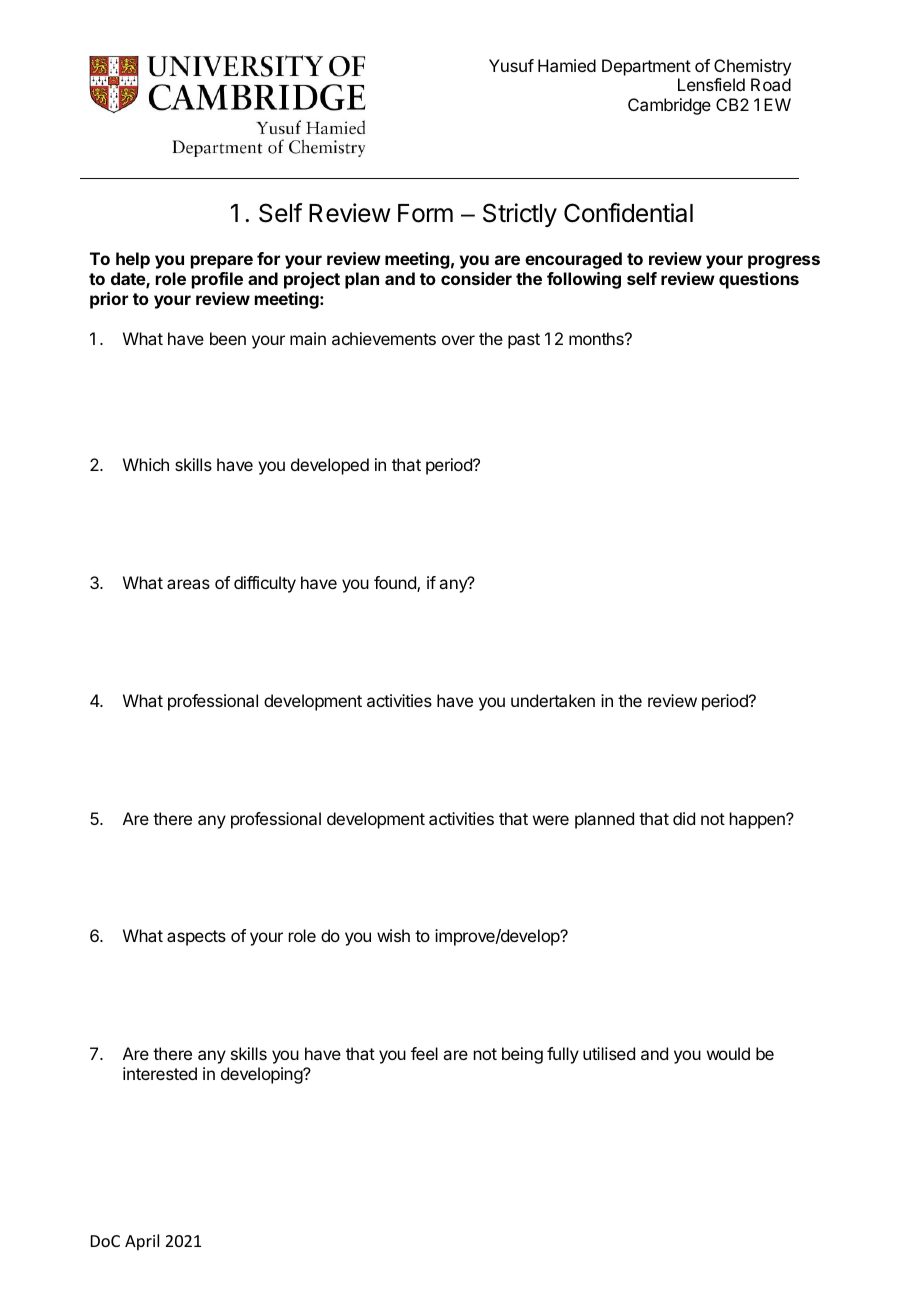  What do you see at coordinates (551, 820) in the page?
I see `were` at bounding box center [551, 820].
